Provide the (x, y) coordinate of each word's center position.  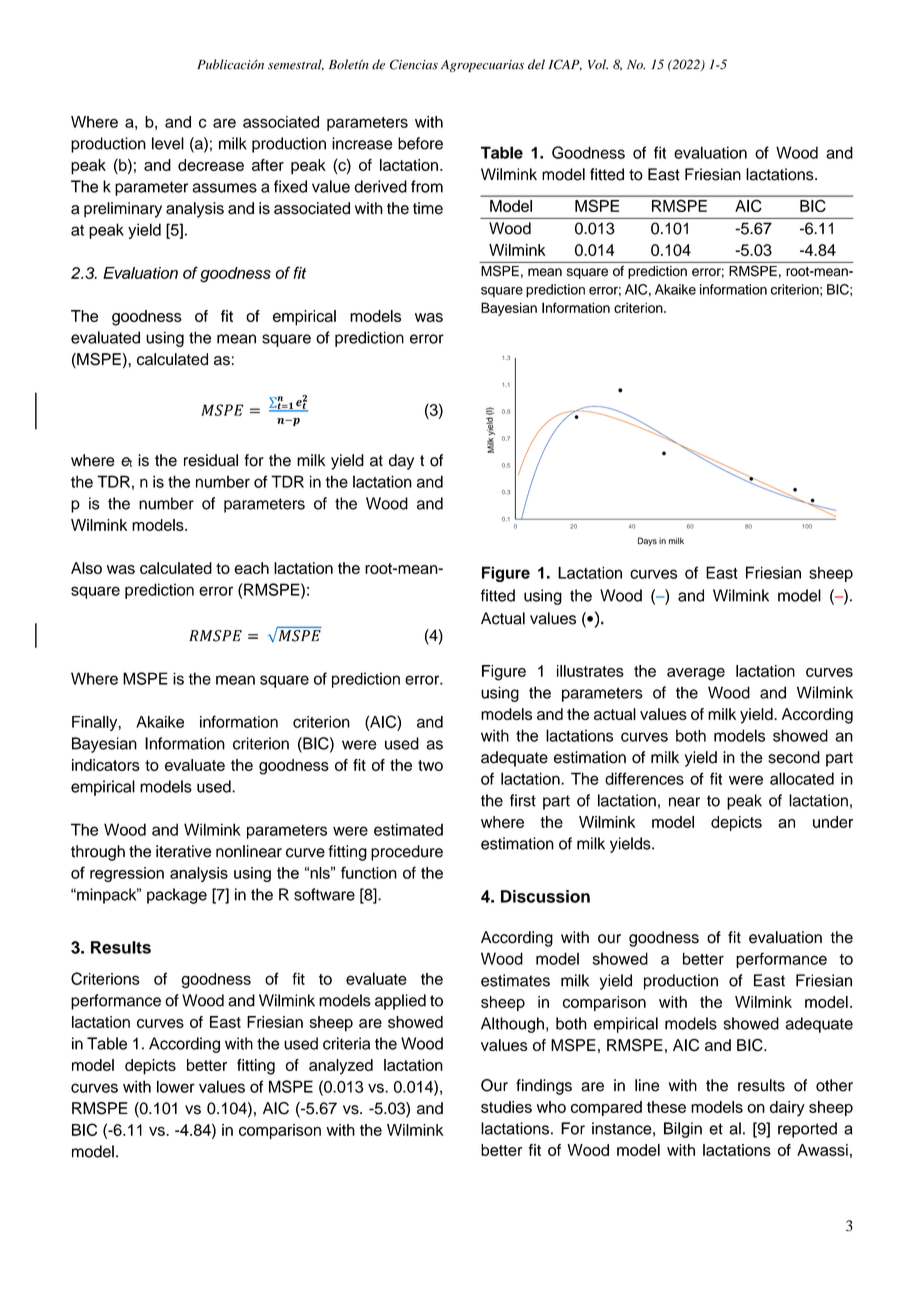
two (430, 765)
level (168, 143)
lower (176, 1086)
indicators (106, 765)
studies (506, 1107)
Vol (598, 64)
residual (211, 460)
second (794, 757)
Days (647, 541)
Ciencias (414, 64)
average (696, 674)
